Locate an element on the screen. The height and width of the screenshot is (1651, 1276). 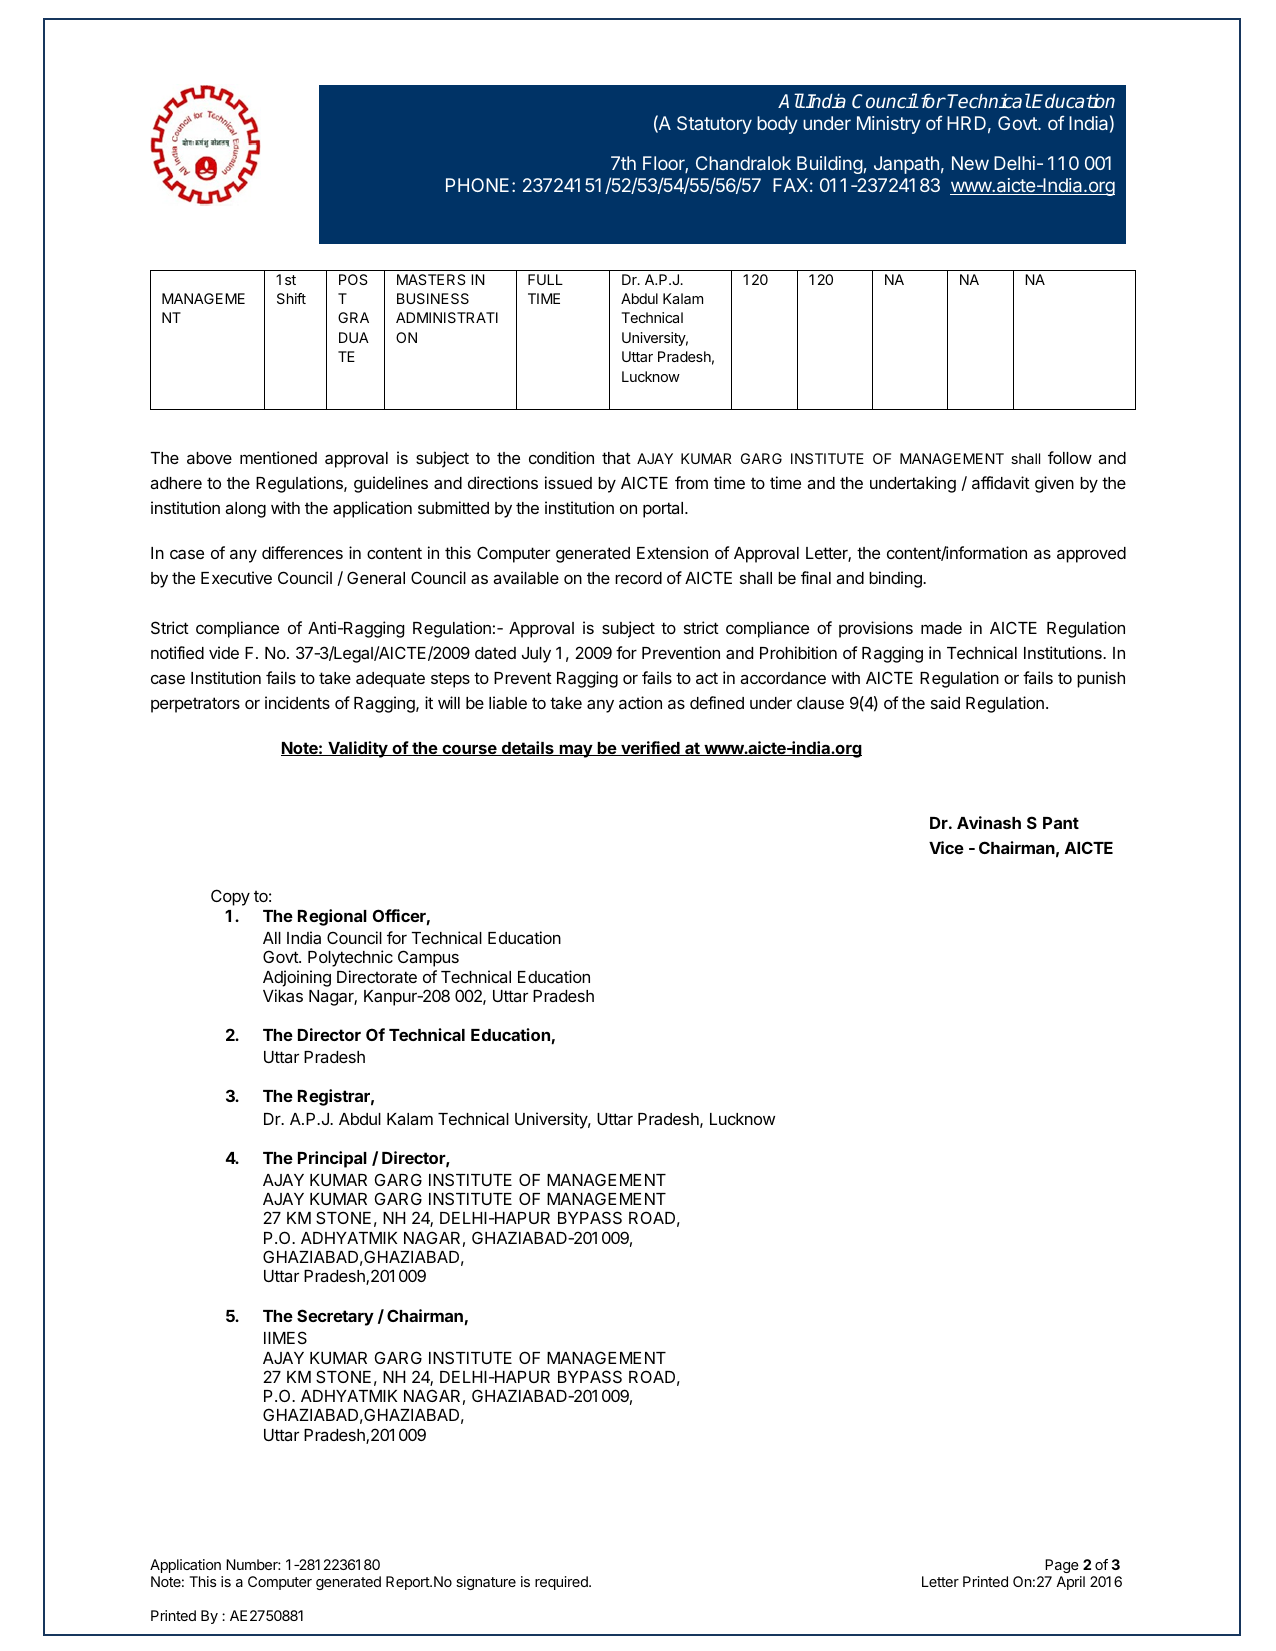
incidents is located at coordinates (297, 702).
